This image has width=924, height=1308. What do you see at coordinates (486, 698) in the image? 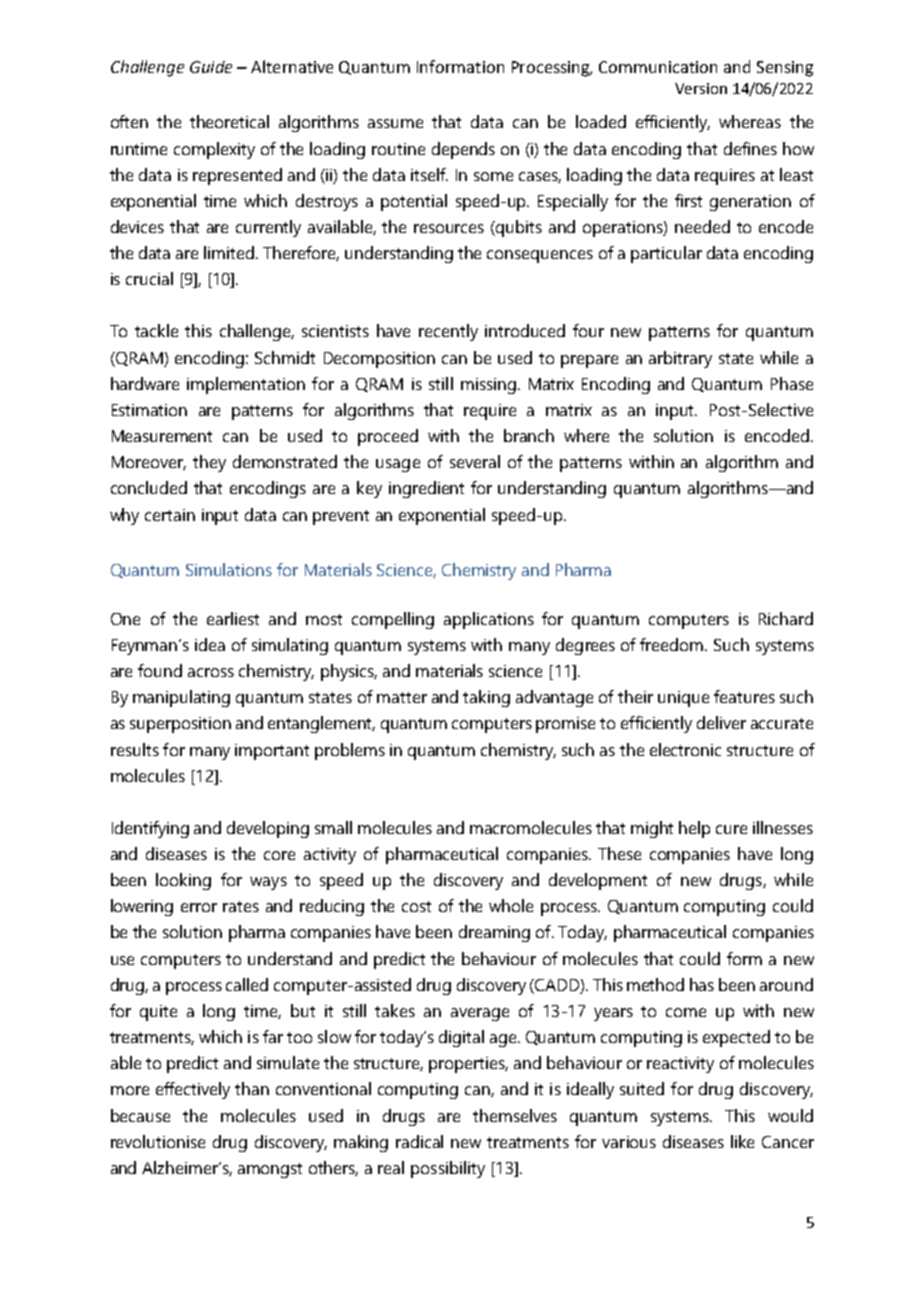
I see `taking` at bounding box center [486, 698].
